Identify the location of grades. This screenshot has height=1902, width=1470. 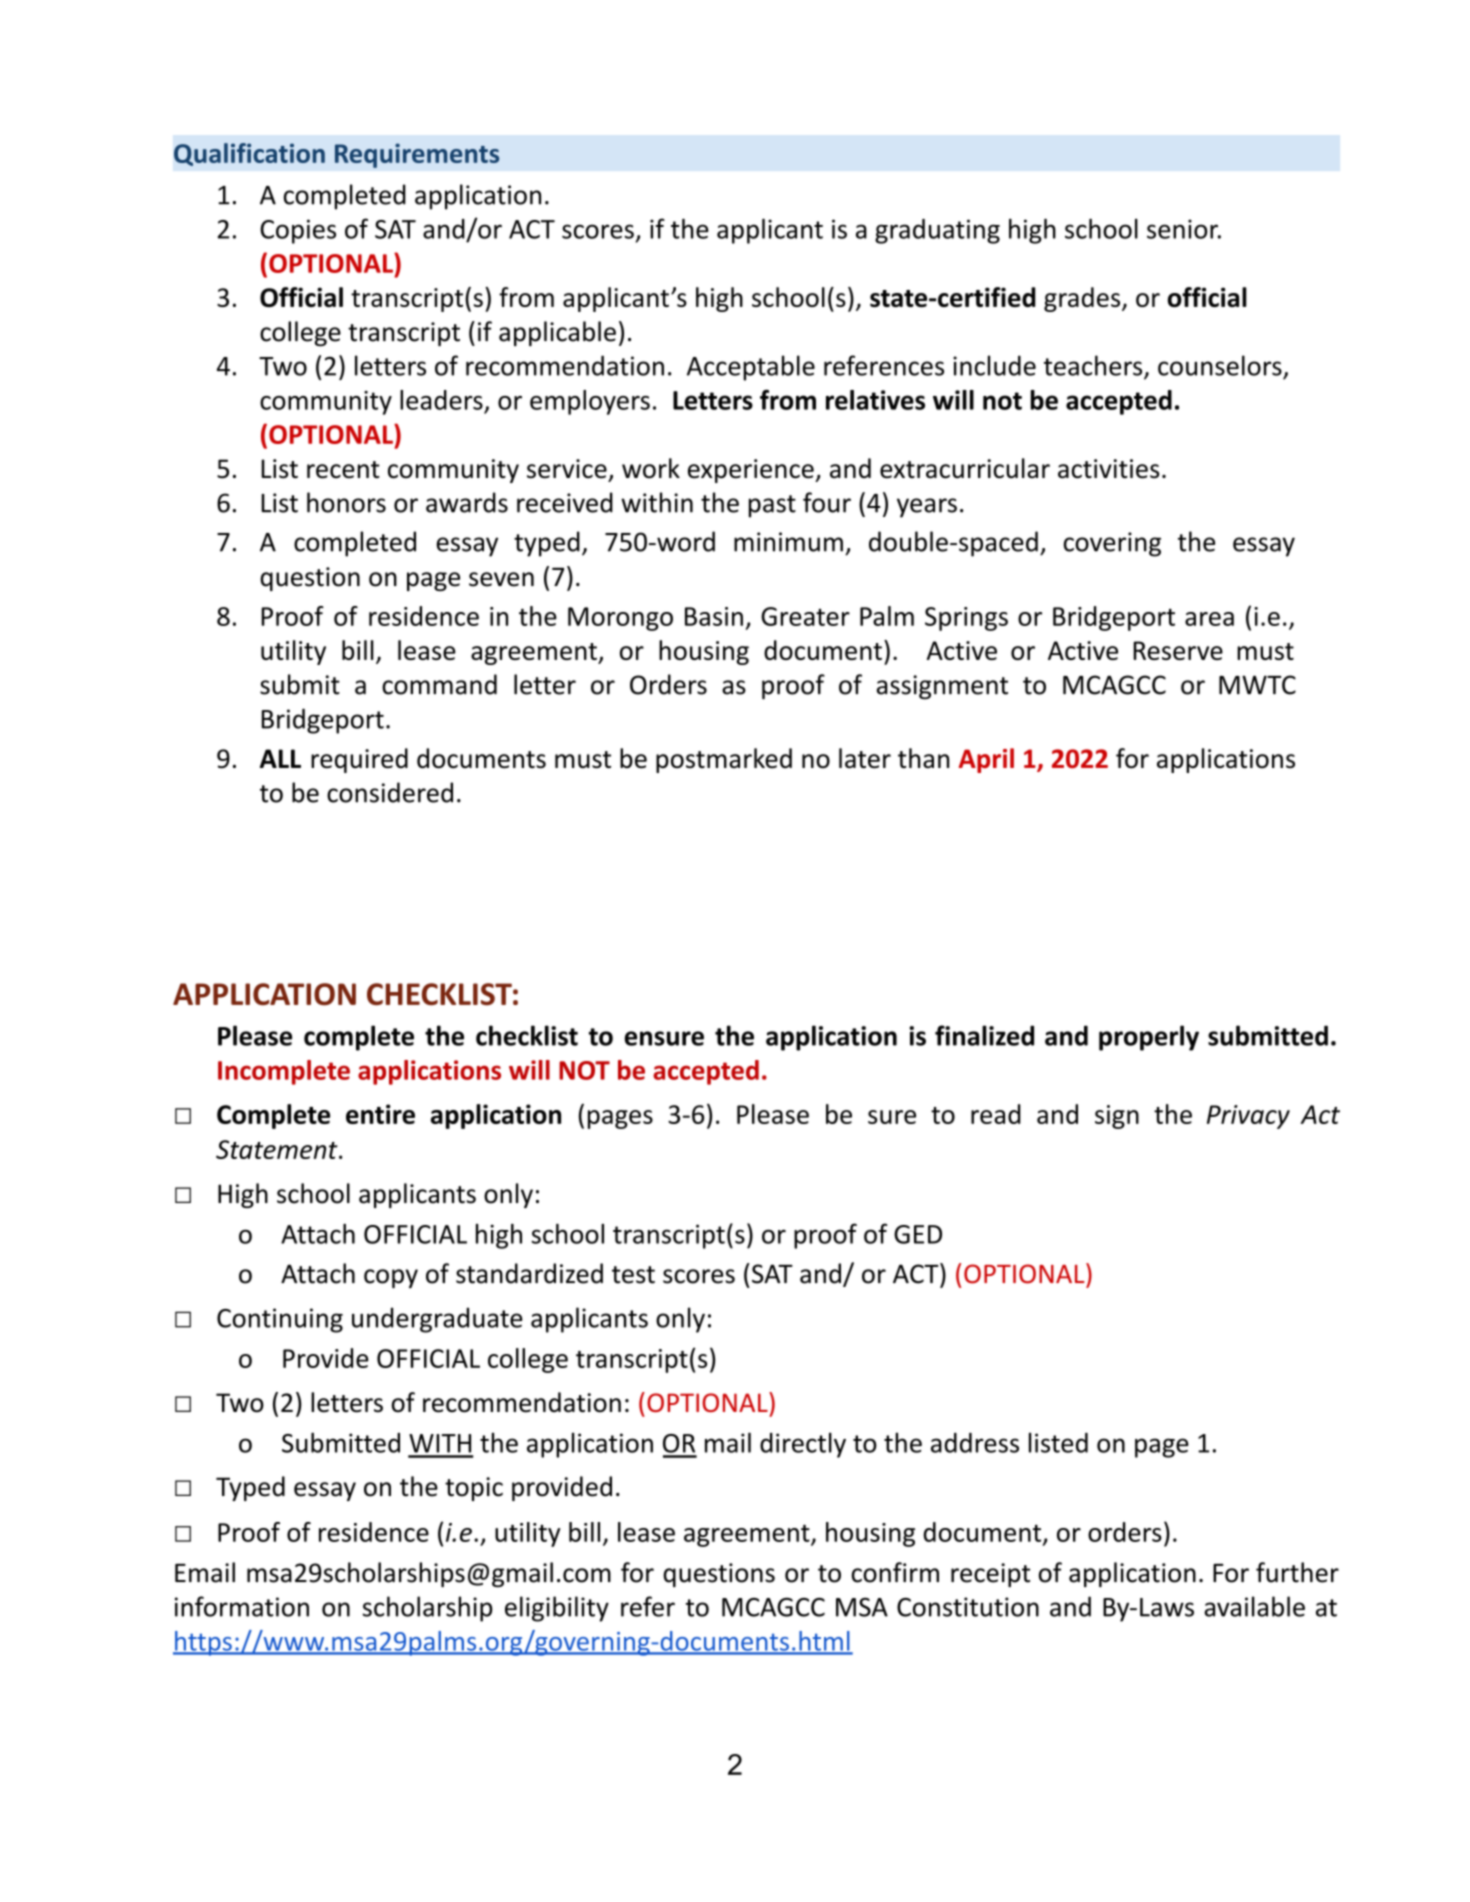
(1083, 299).
